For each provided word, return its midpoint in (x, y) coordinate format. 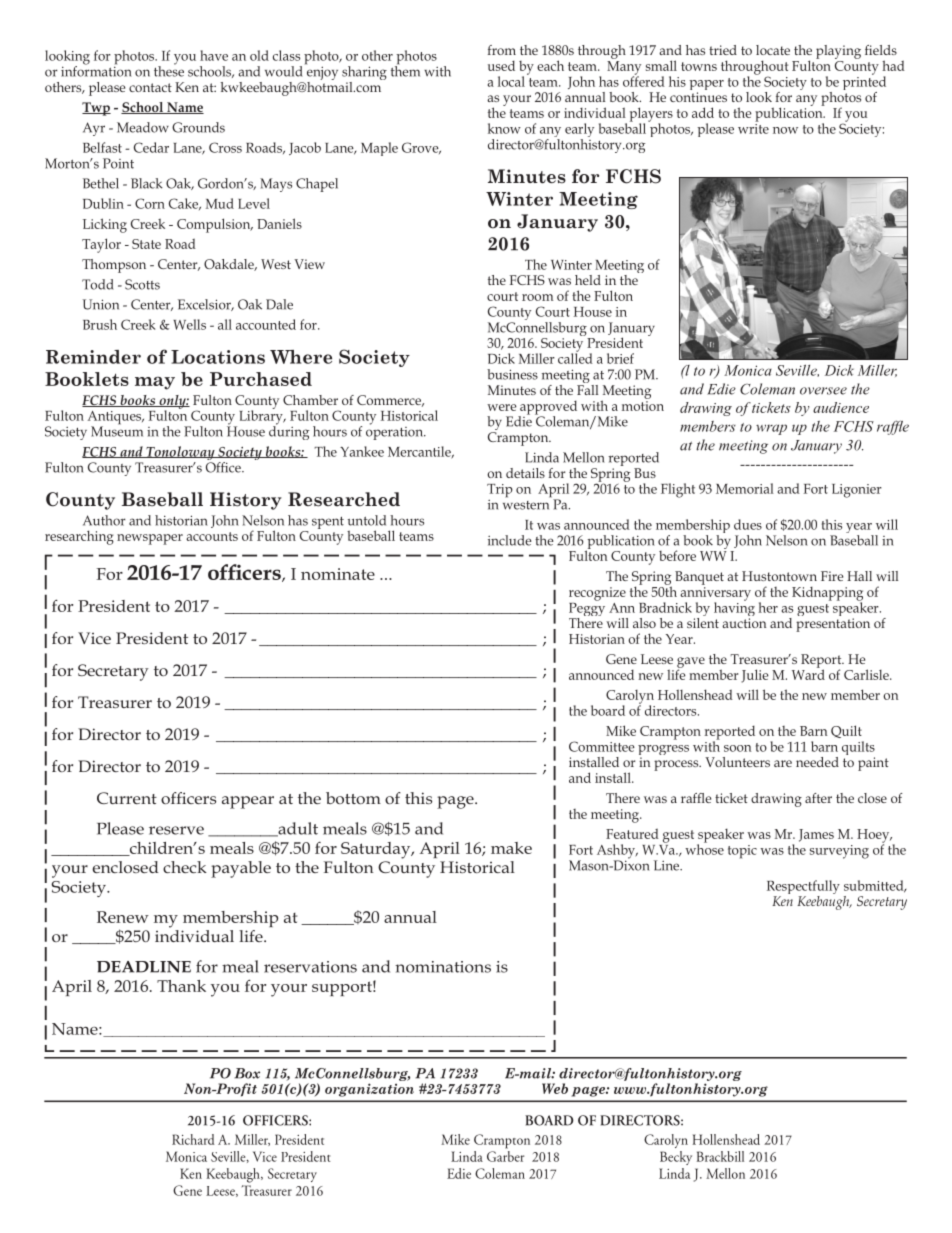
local (511, 81)
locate (773, 50)
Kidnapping (827, 594)
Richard (193, 1139)
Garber (505, 1155)
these (169, 70)
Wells (189, 324)
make (511, 848)
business (512, 374)
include (510, 540)
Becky (676, 1158)
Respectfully (803, 888)
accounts (212, 536)
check (185, 867)
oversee (823, 391)
